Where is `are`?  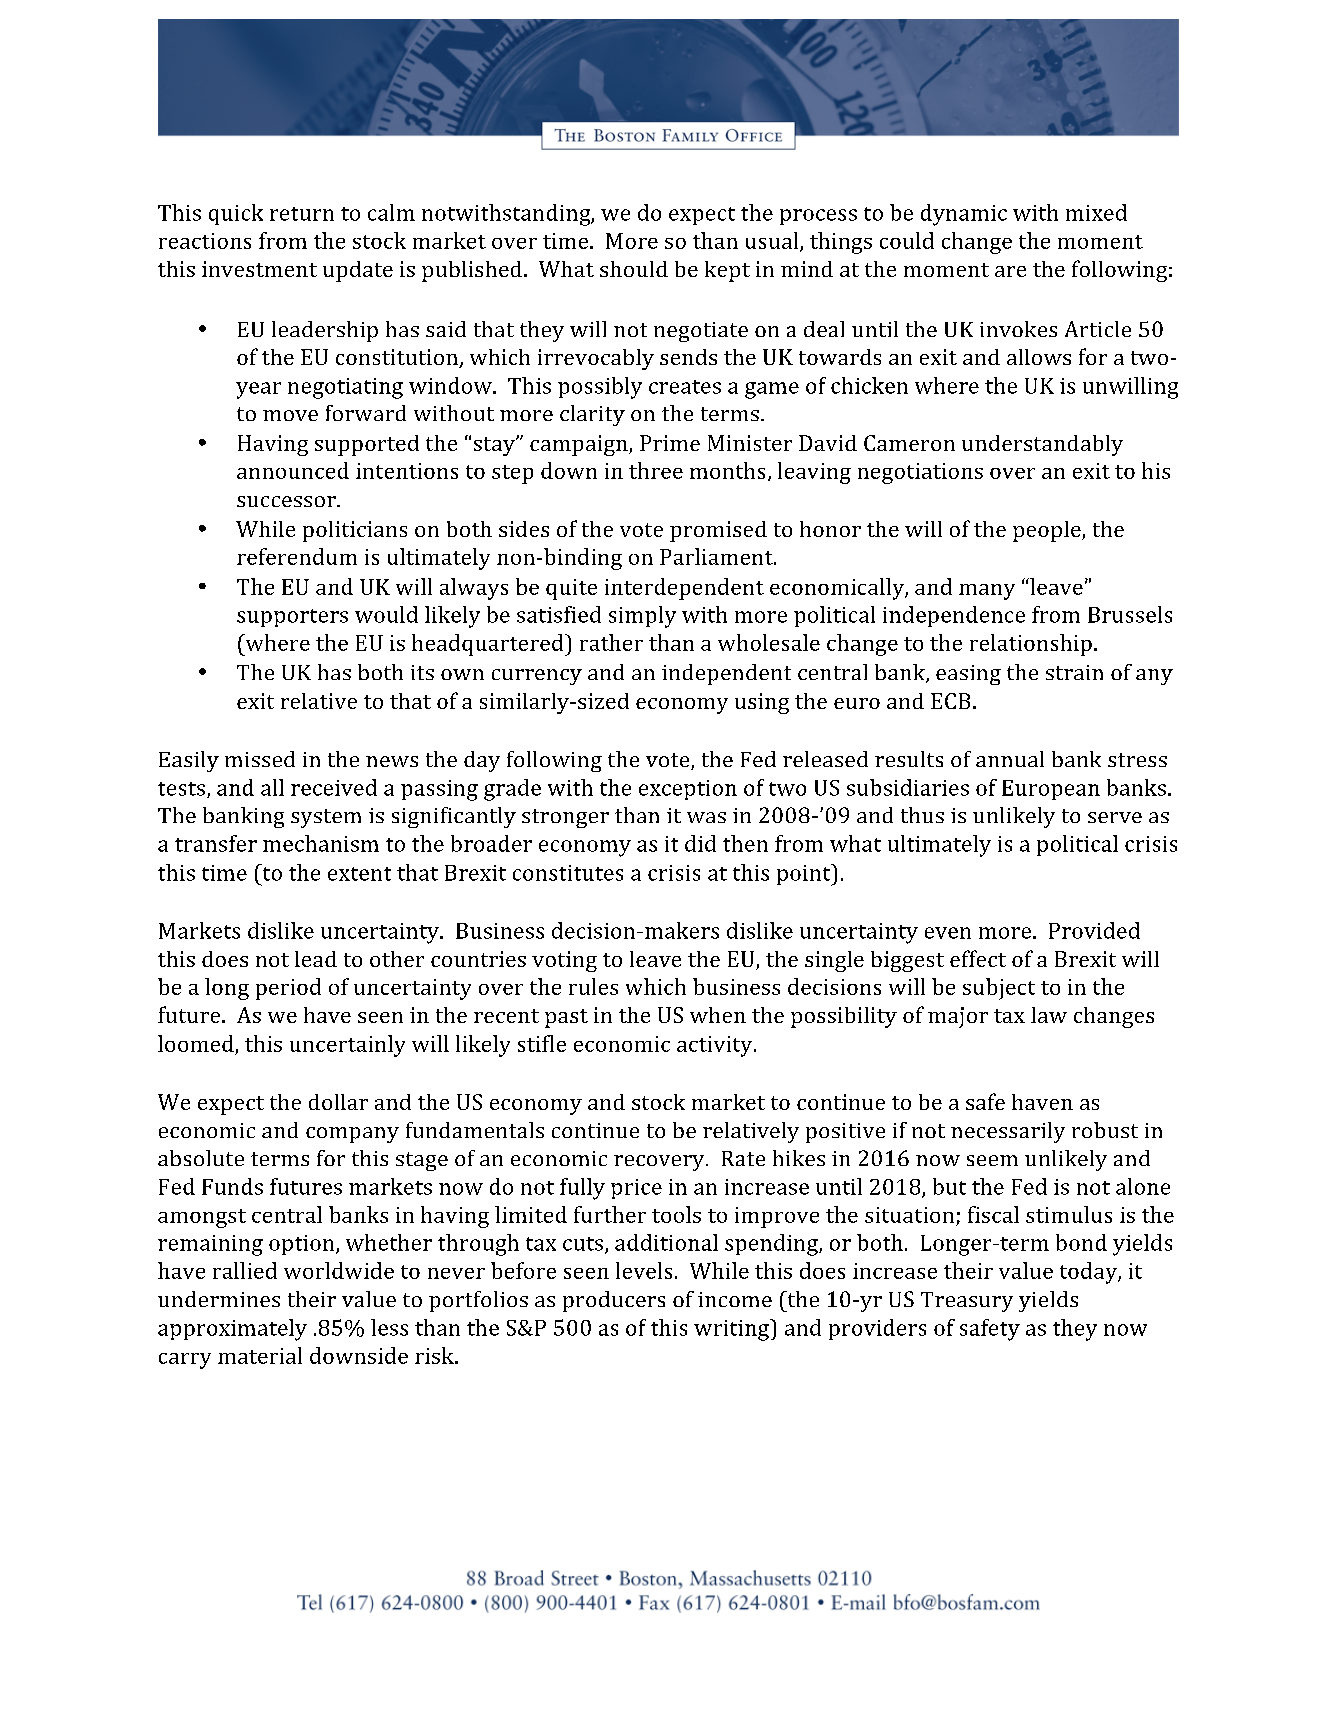 are is located at coordinates (1010, 271).
